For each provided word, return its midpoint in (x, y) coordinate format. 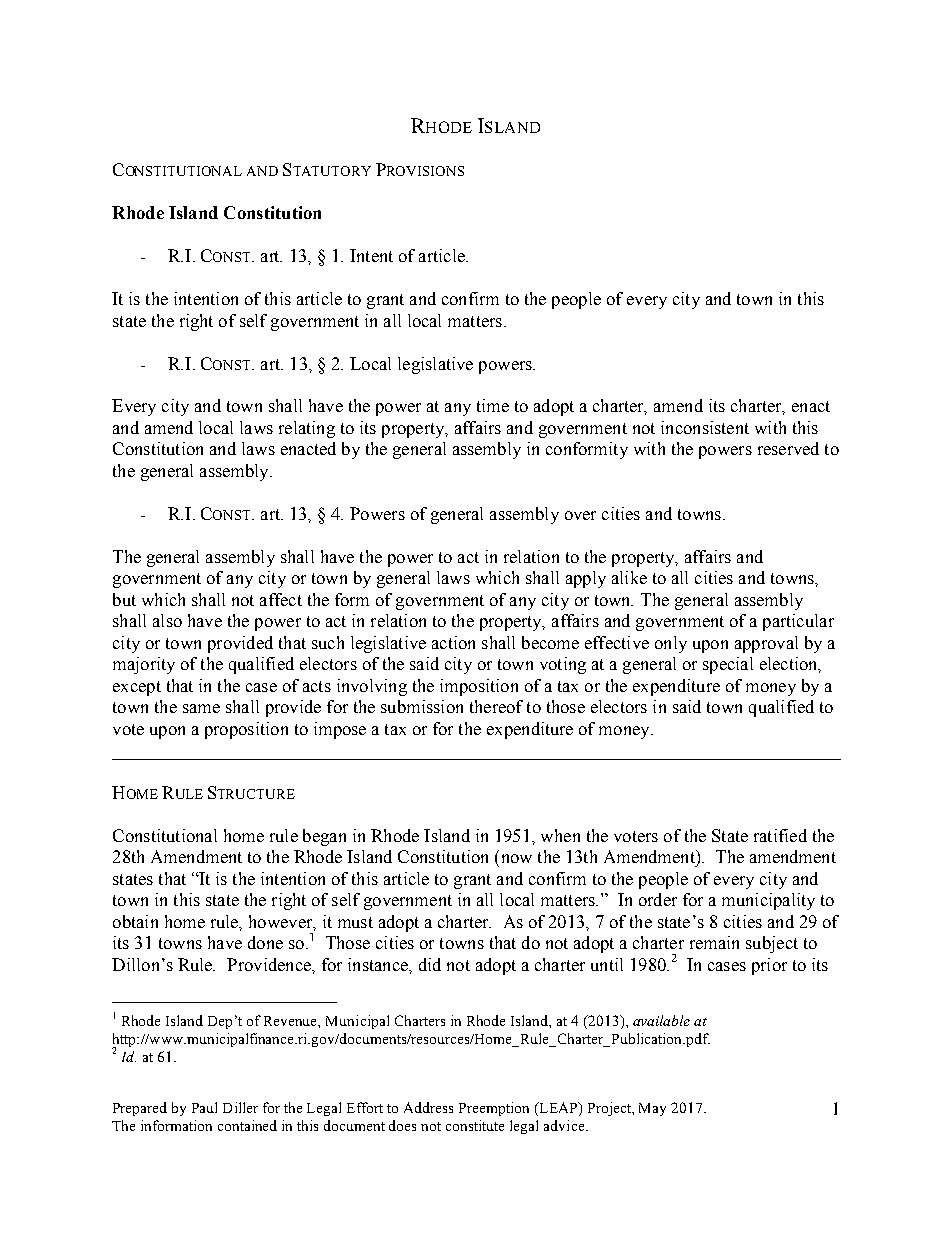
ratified (780, 835)
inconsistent (705, 427)
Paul (204, 1107)
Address (428, 1107)
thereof (496, 706)
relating (307, 429)
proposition (246, 730)
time (493, 405)
